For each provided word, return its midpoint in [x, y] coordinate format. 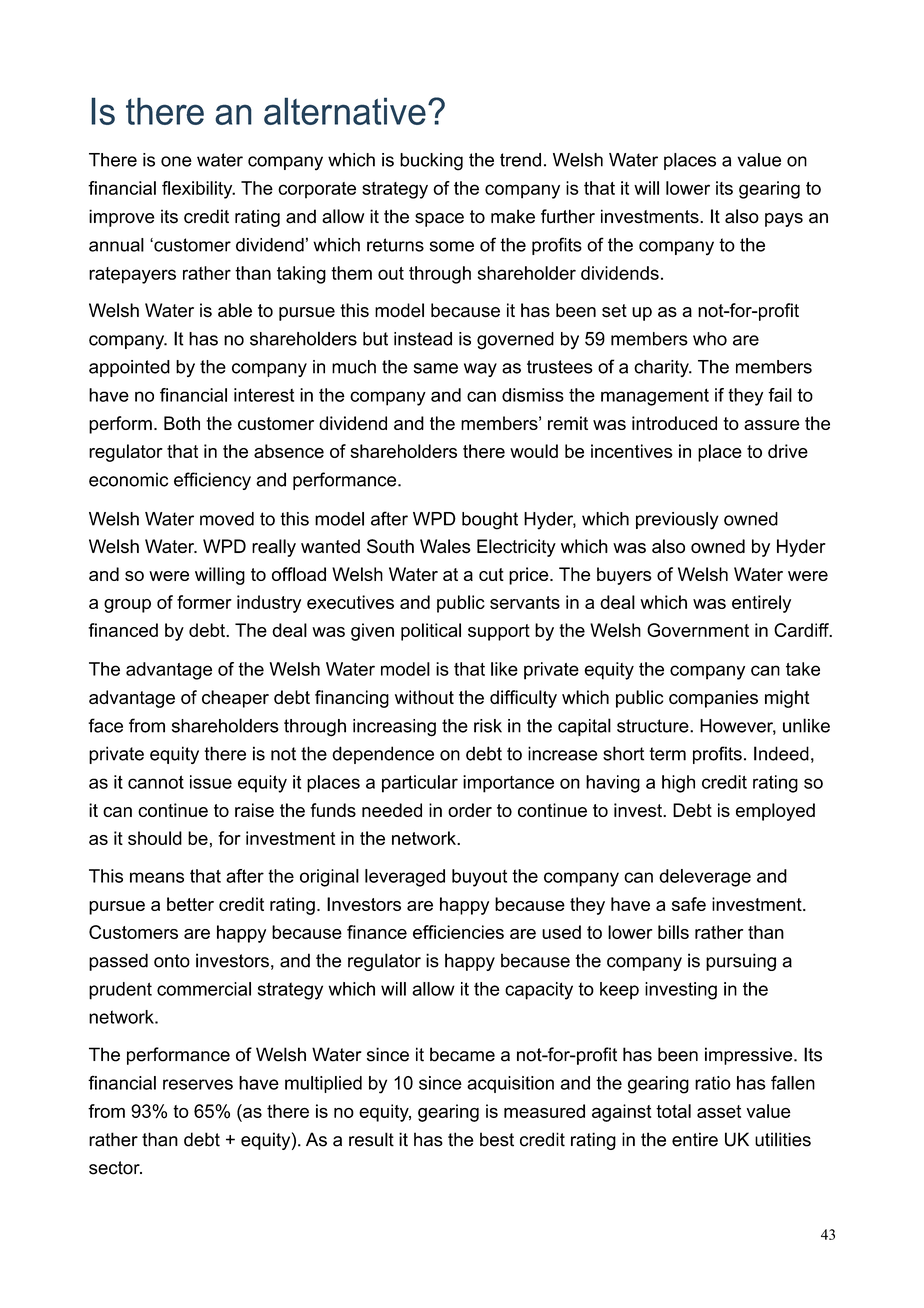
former [204, 602]
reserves [198, 1084]
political [431, 632]
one [176, 161]
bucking [431, 162]
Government [698, 630]
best [497, 1139]
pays [784, 220]
